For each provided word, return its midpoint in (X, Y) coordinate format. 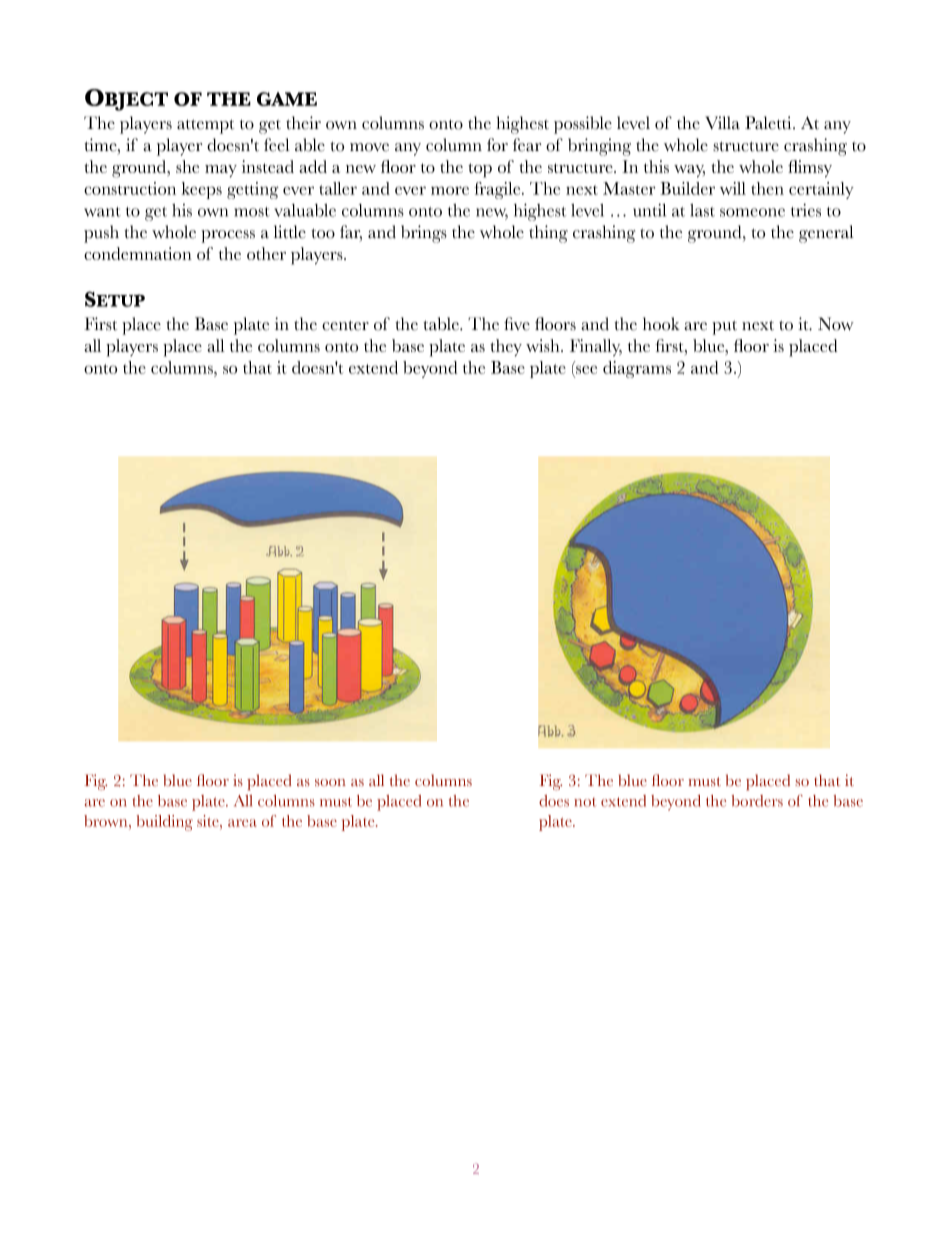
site (209, 821)
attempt (205, 127)
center (345, 326)
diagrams (637, 369)
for (497, 145)
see (586, 369)
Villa (722, 122)
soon (330, 783)
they (506, 347)
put (724, 328)
